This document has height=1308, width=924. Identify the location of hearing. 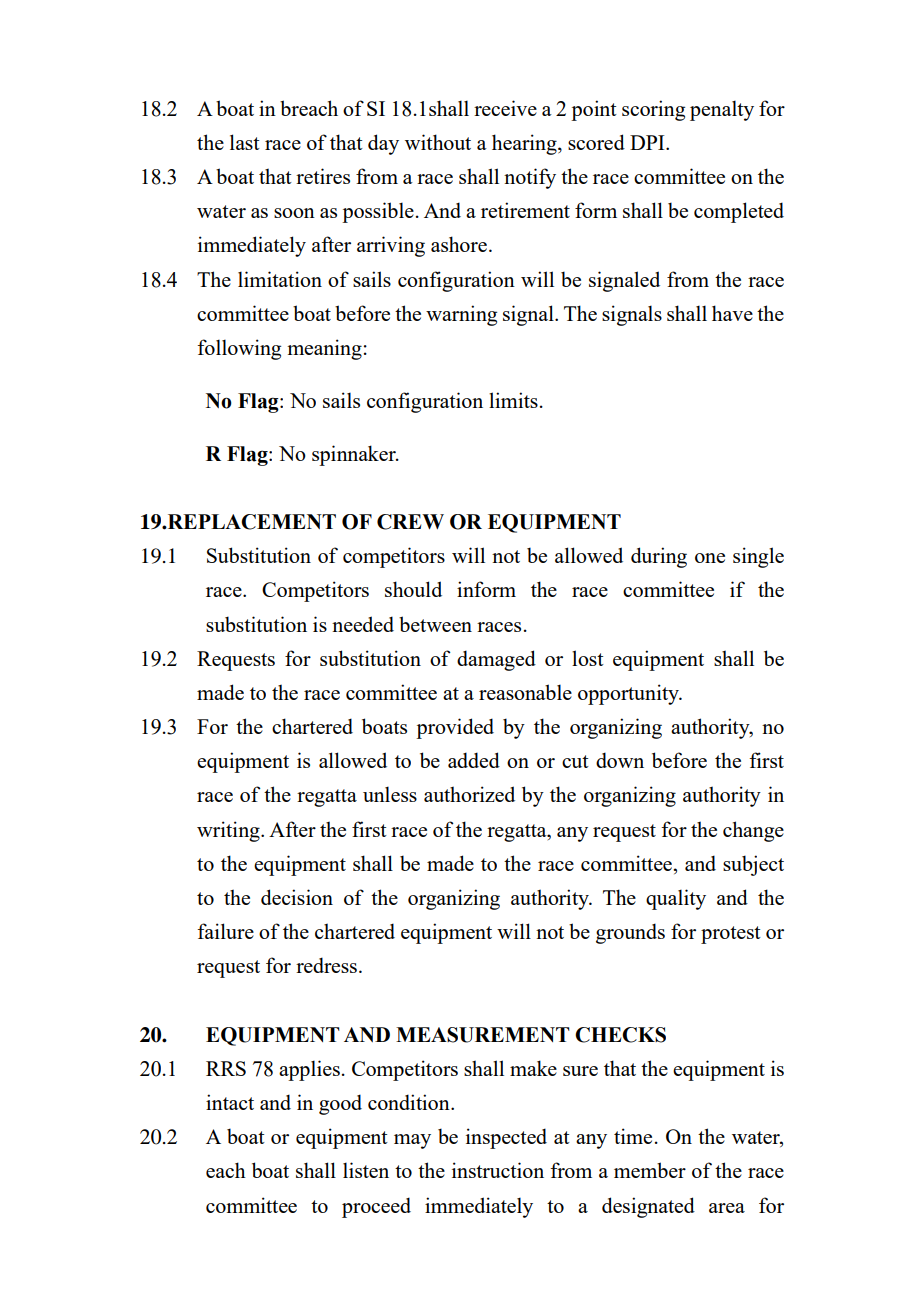
(525, 144).
